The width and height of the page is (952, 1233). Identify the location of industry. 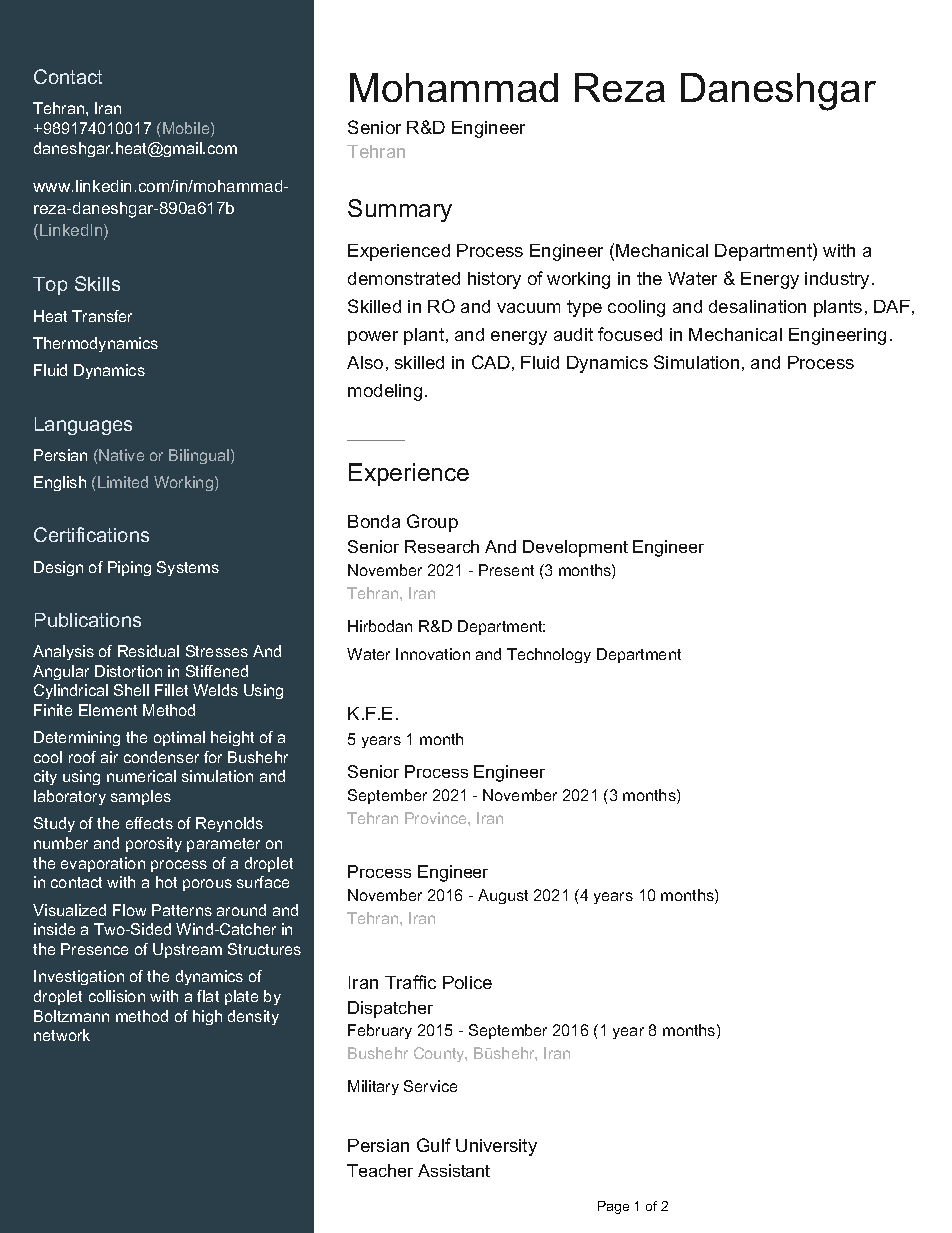
(839, 280).
